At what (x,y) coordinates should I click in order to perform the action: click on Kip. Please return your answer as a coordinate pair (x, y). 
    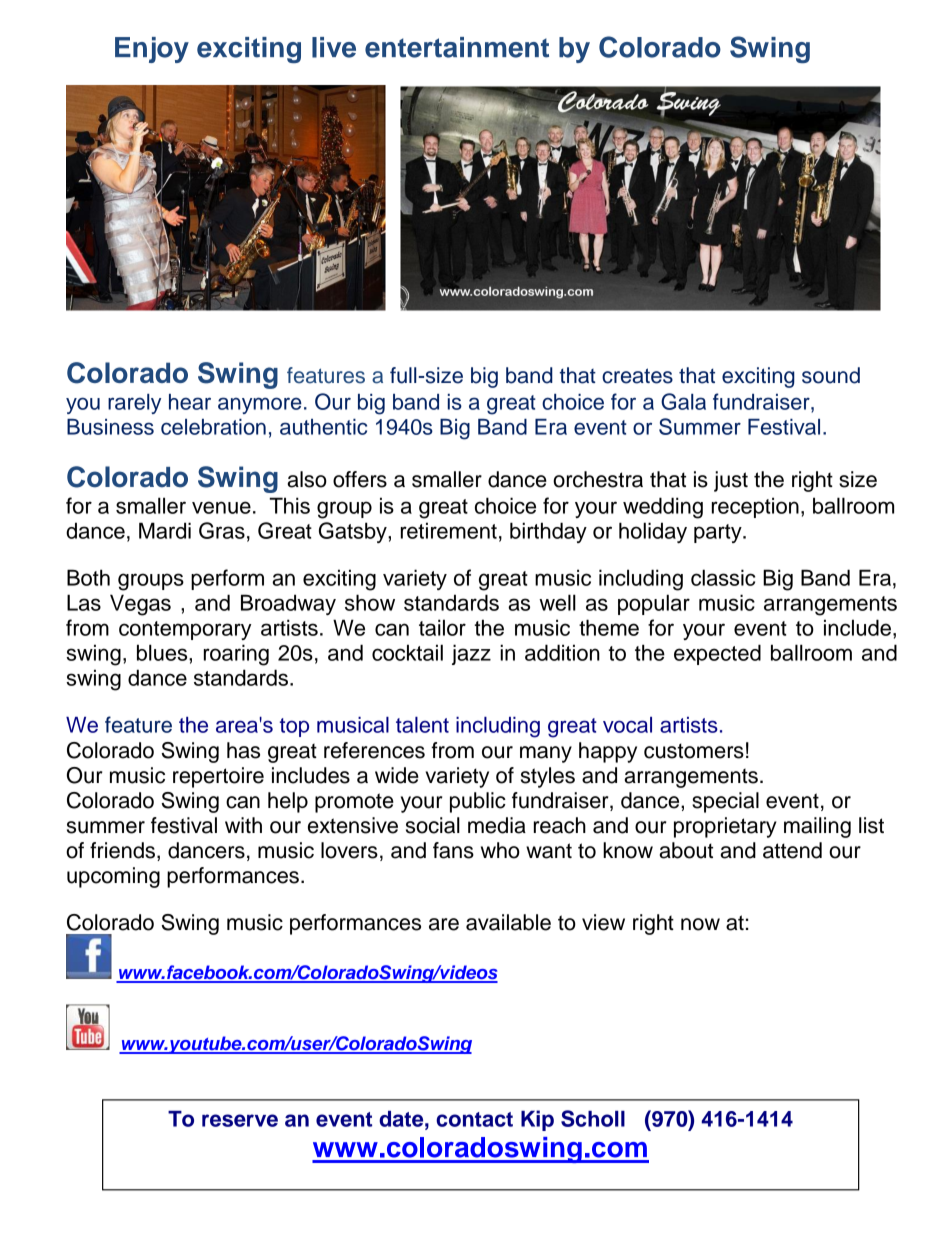
    Looking at the image, I should click on (537, 1120).
